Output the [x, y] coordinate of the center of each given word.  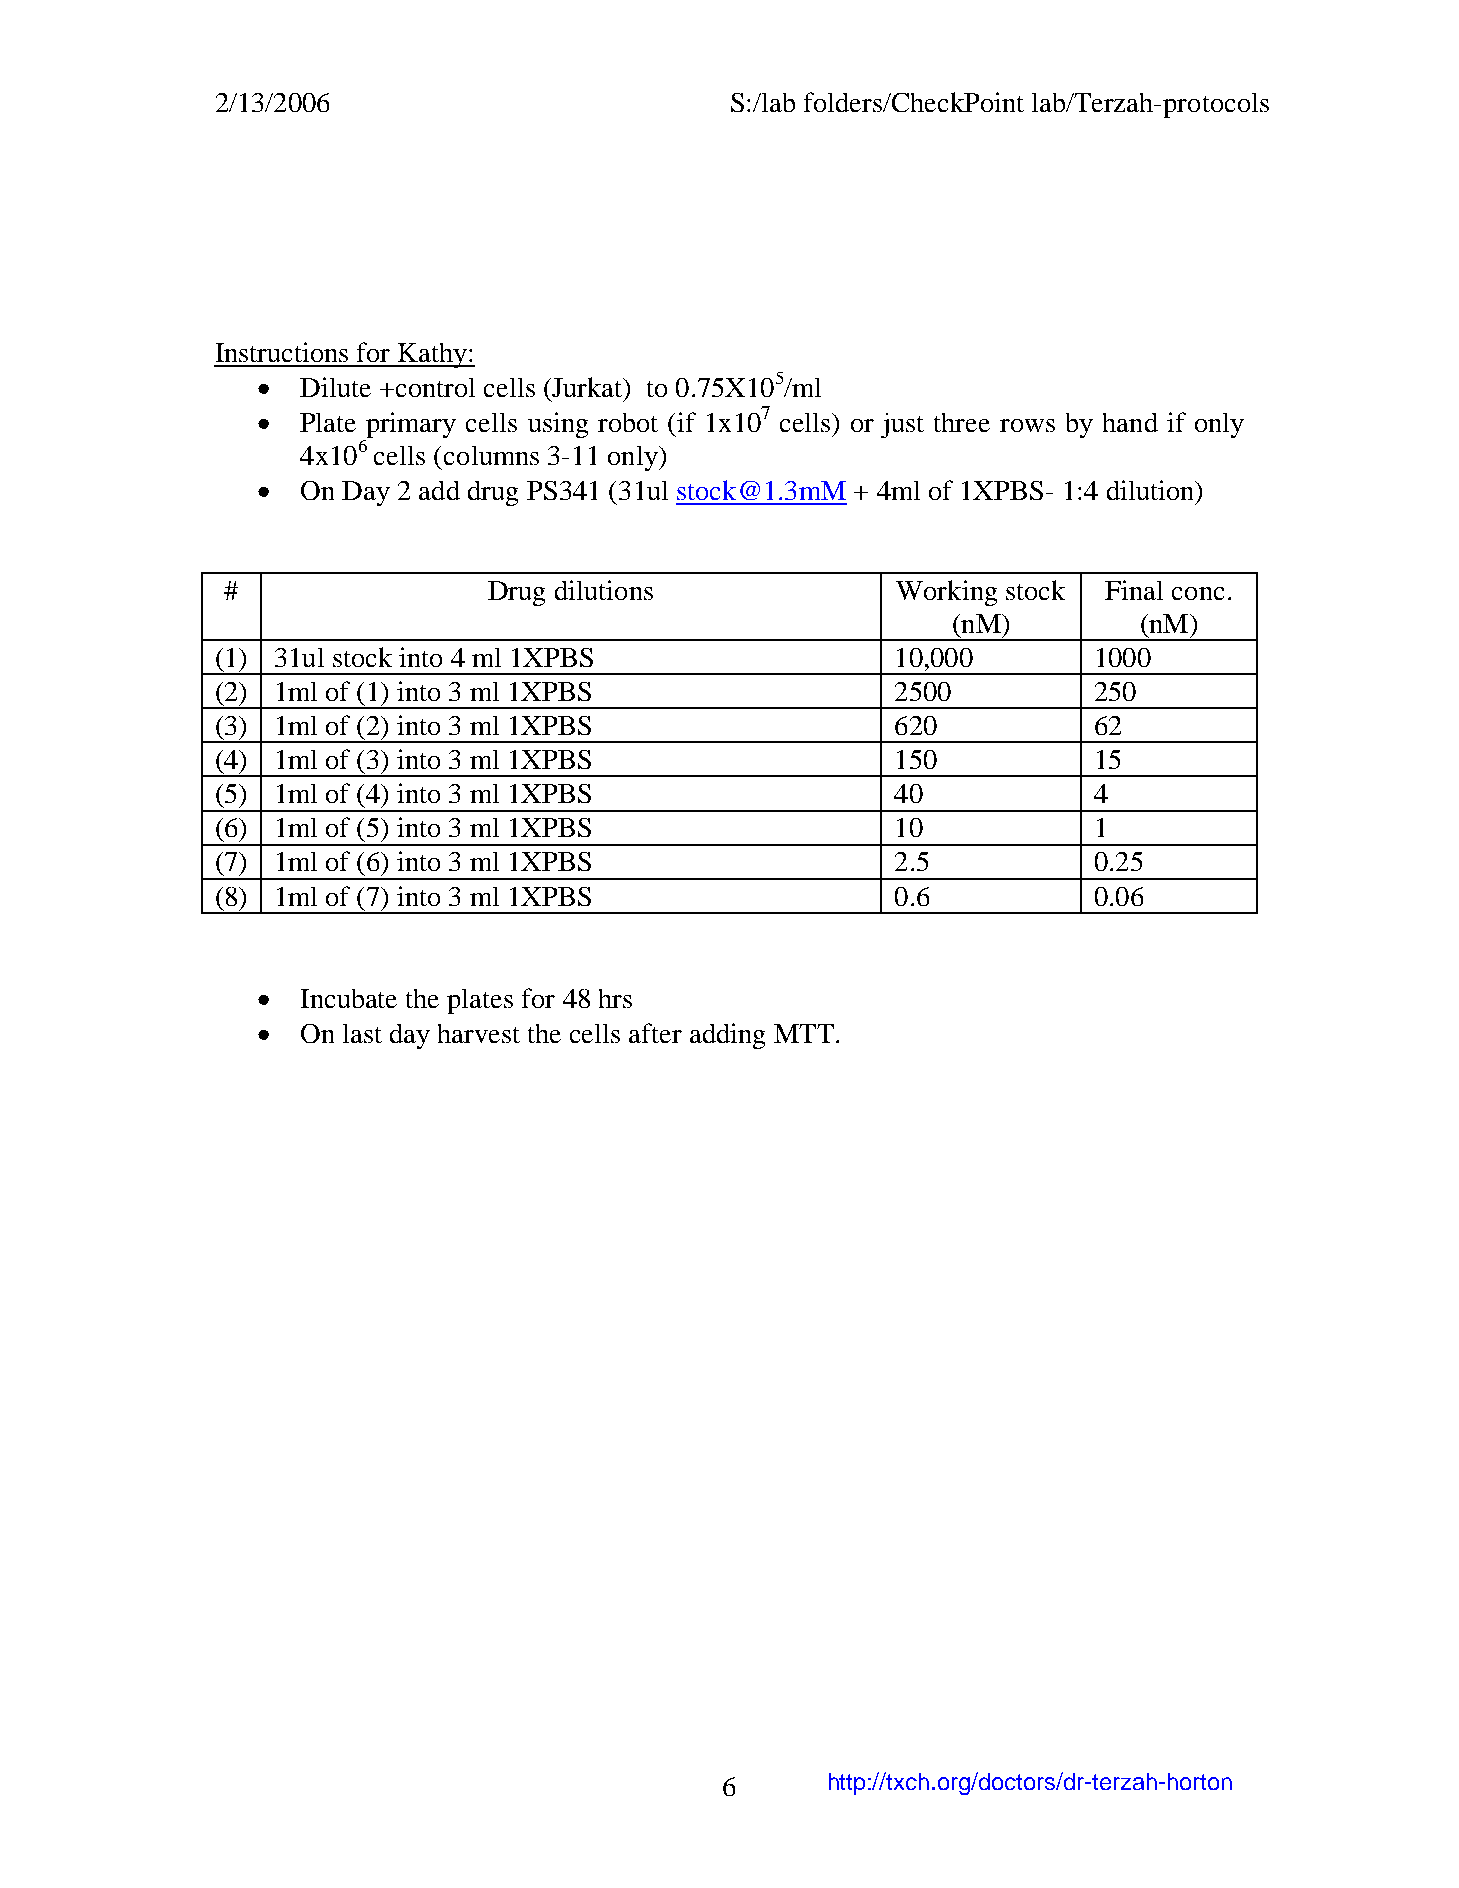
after [655, 1033]
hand [1130, 422]
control [434, 387]
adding [727, 1036]
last [362, 1033]
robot [628, 422]
